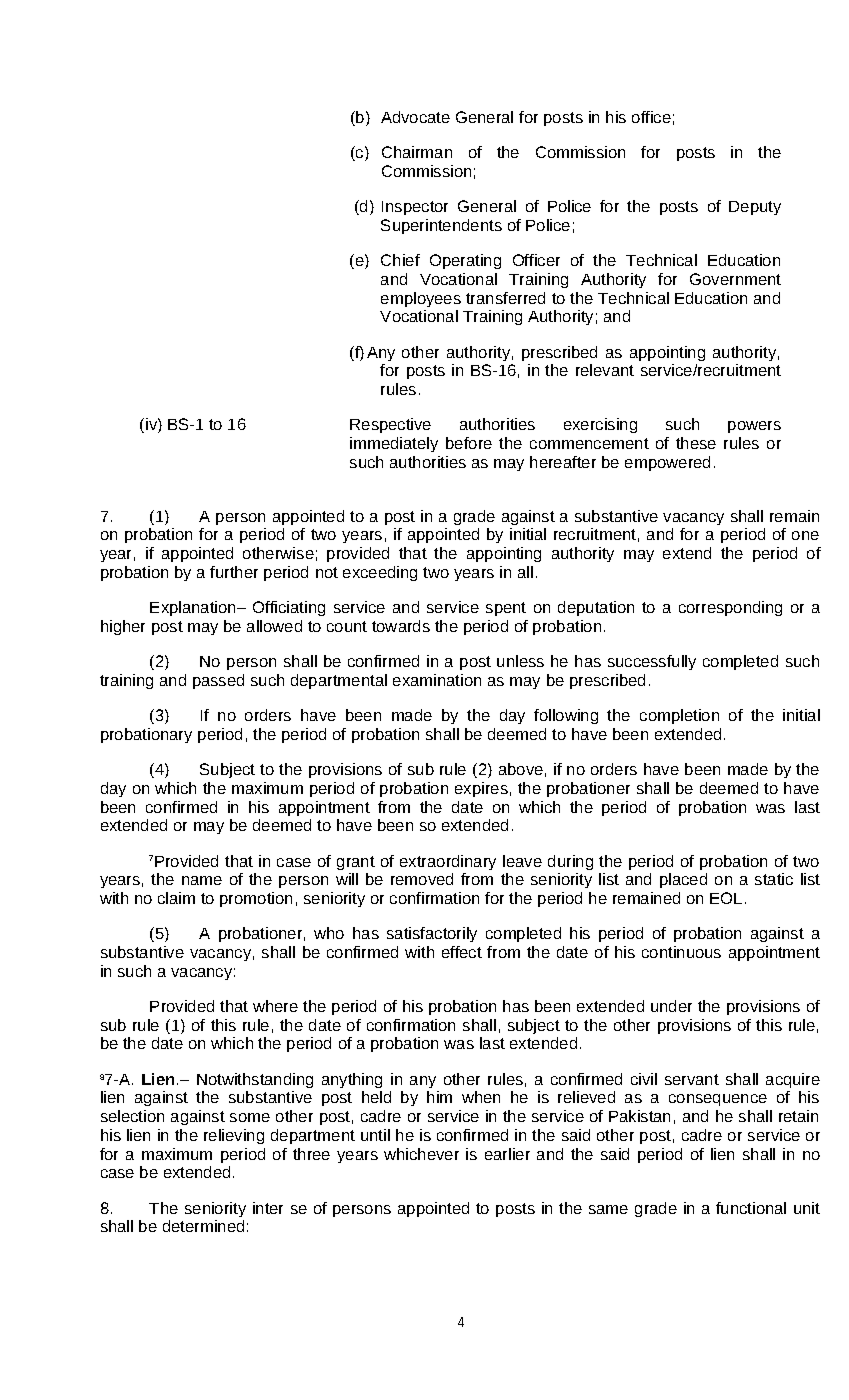 The width and height of the screenshot is (849, 1400). What do you see at coordinates (203, 1226) in the screenshot?
I see `determined` at bounding box center [203, 1226].
